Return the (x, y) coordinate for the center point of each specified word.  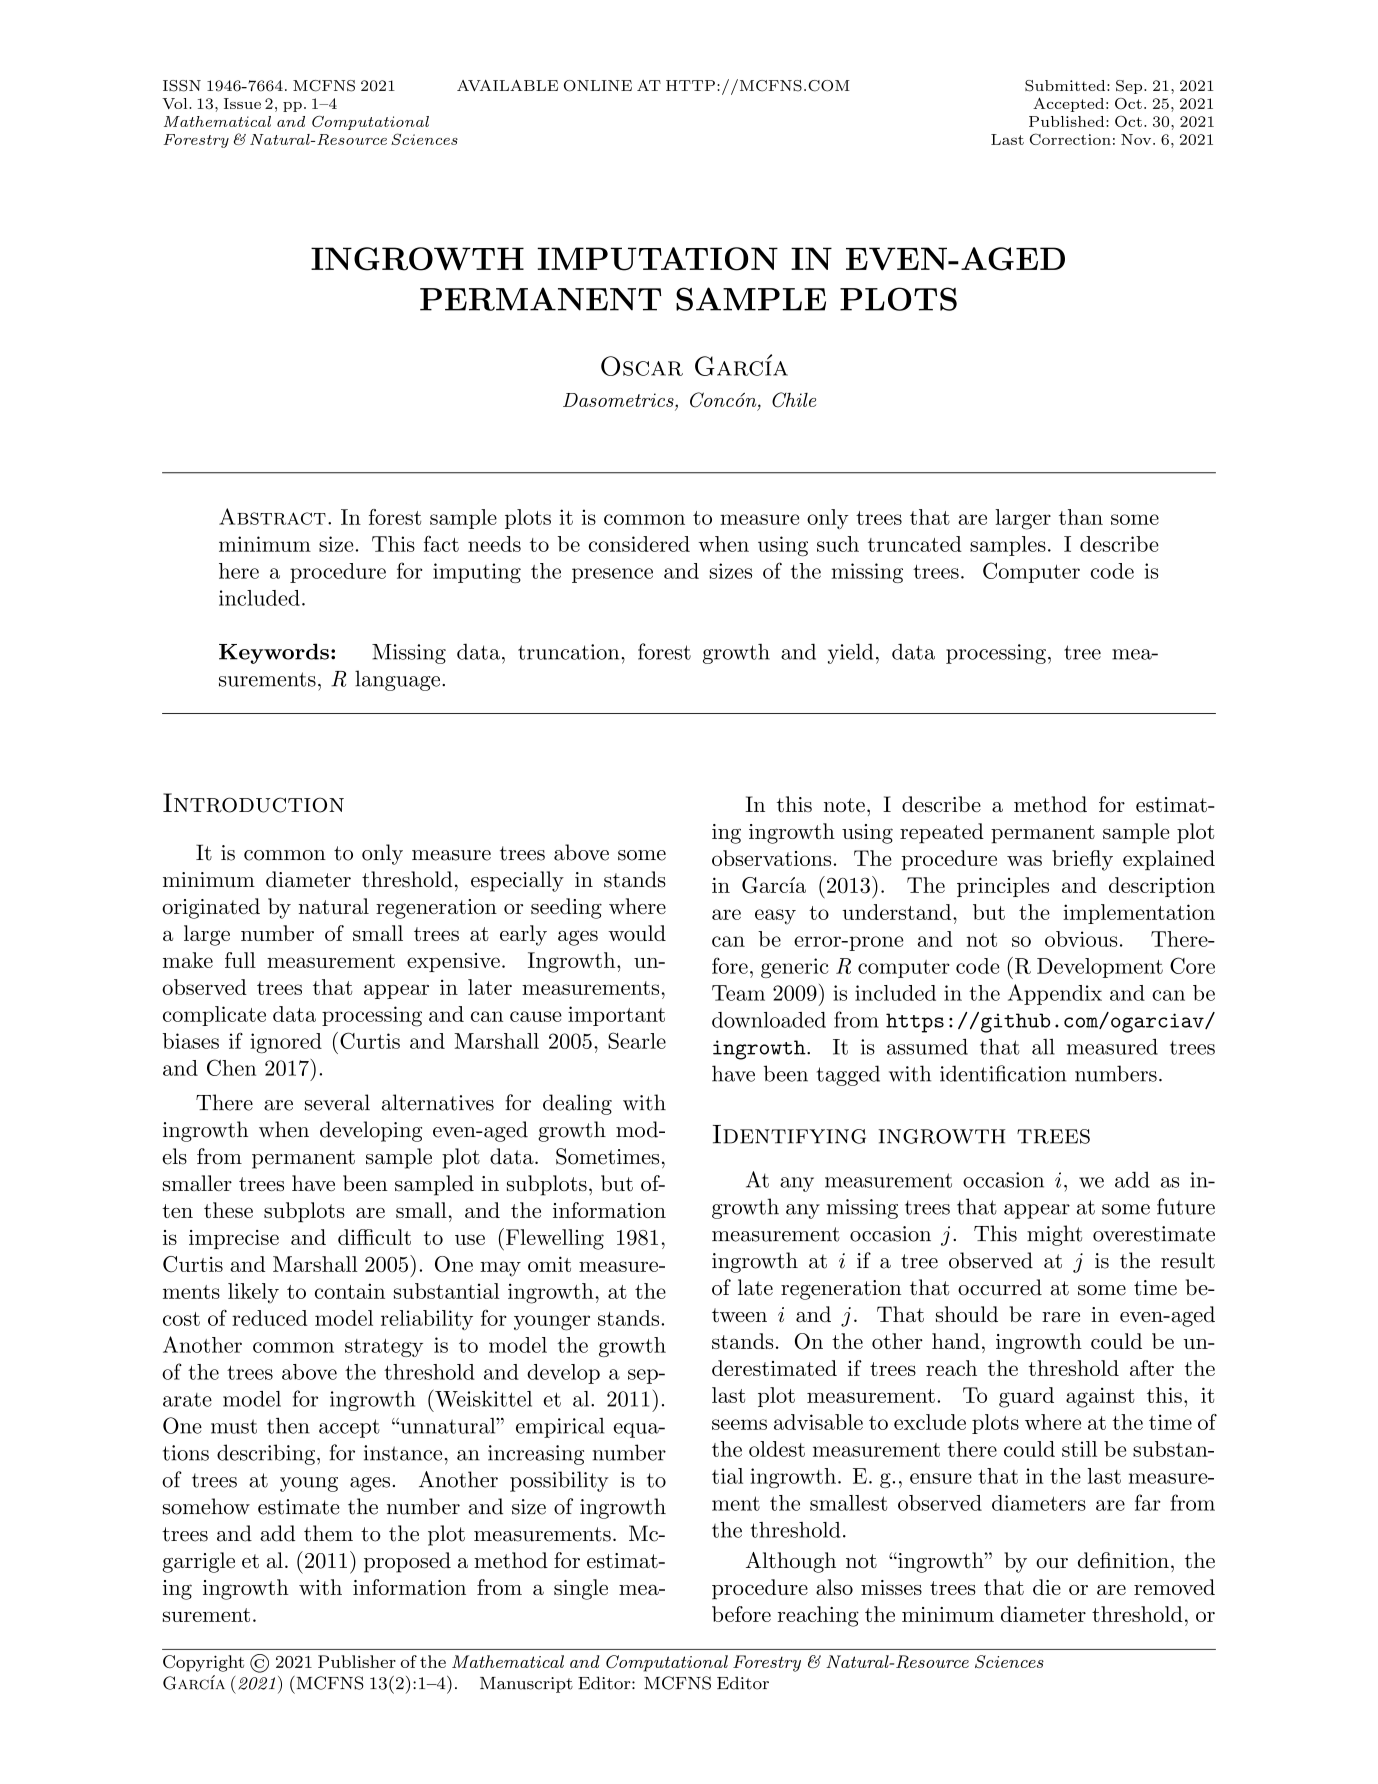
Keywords (274, 653)
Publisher (357, 1661)
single (581, 1589)
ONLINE (598, 86)
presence (612, 575)
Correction (1070, 139)
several (337, 1102)
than (1081, 517)
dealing (577, 1104)
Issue (242, 103)
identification (1003, 1073)
